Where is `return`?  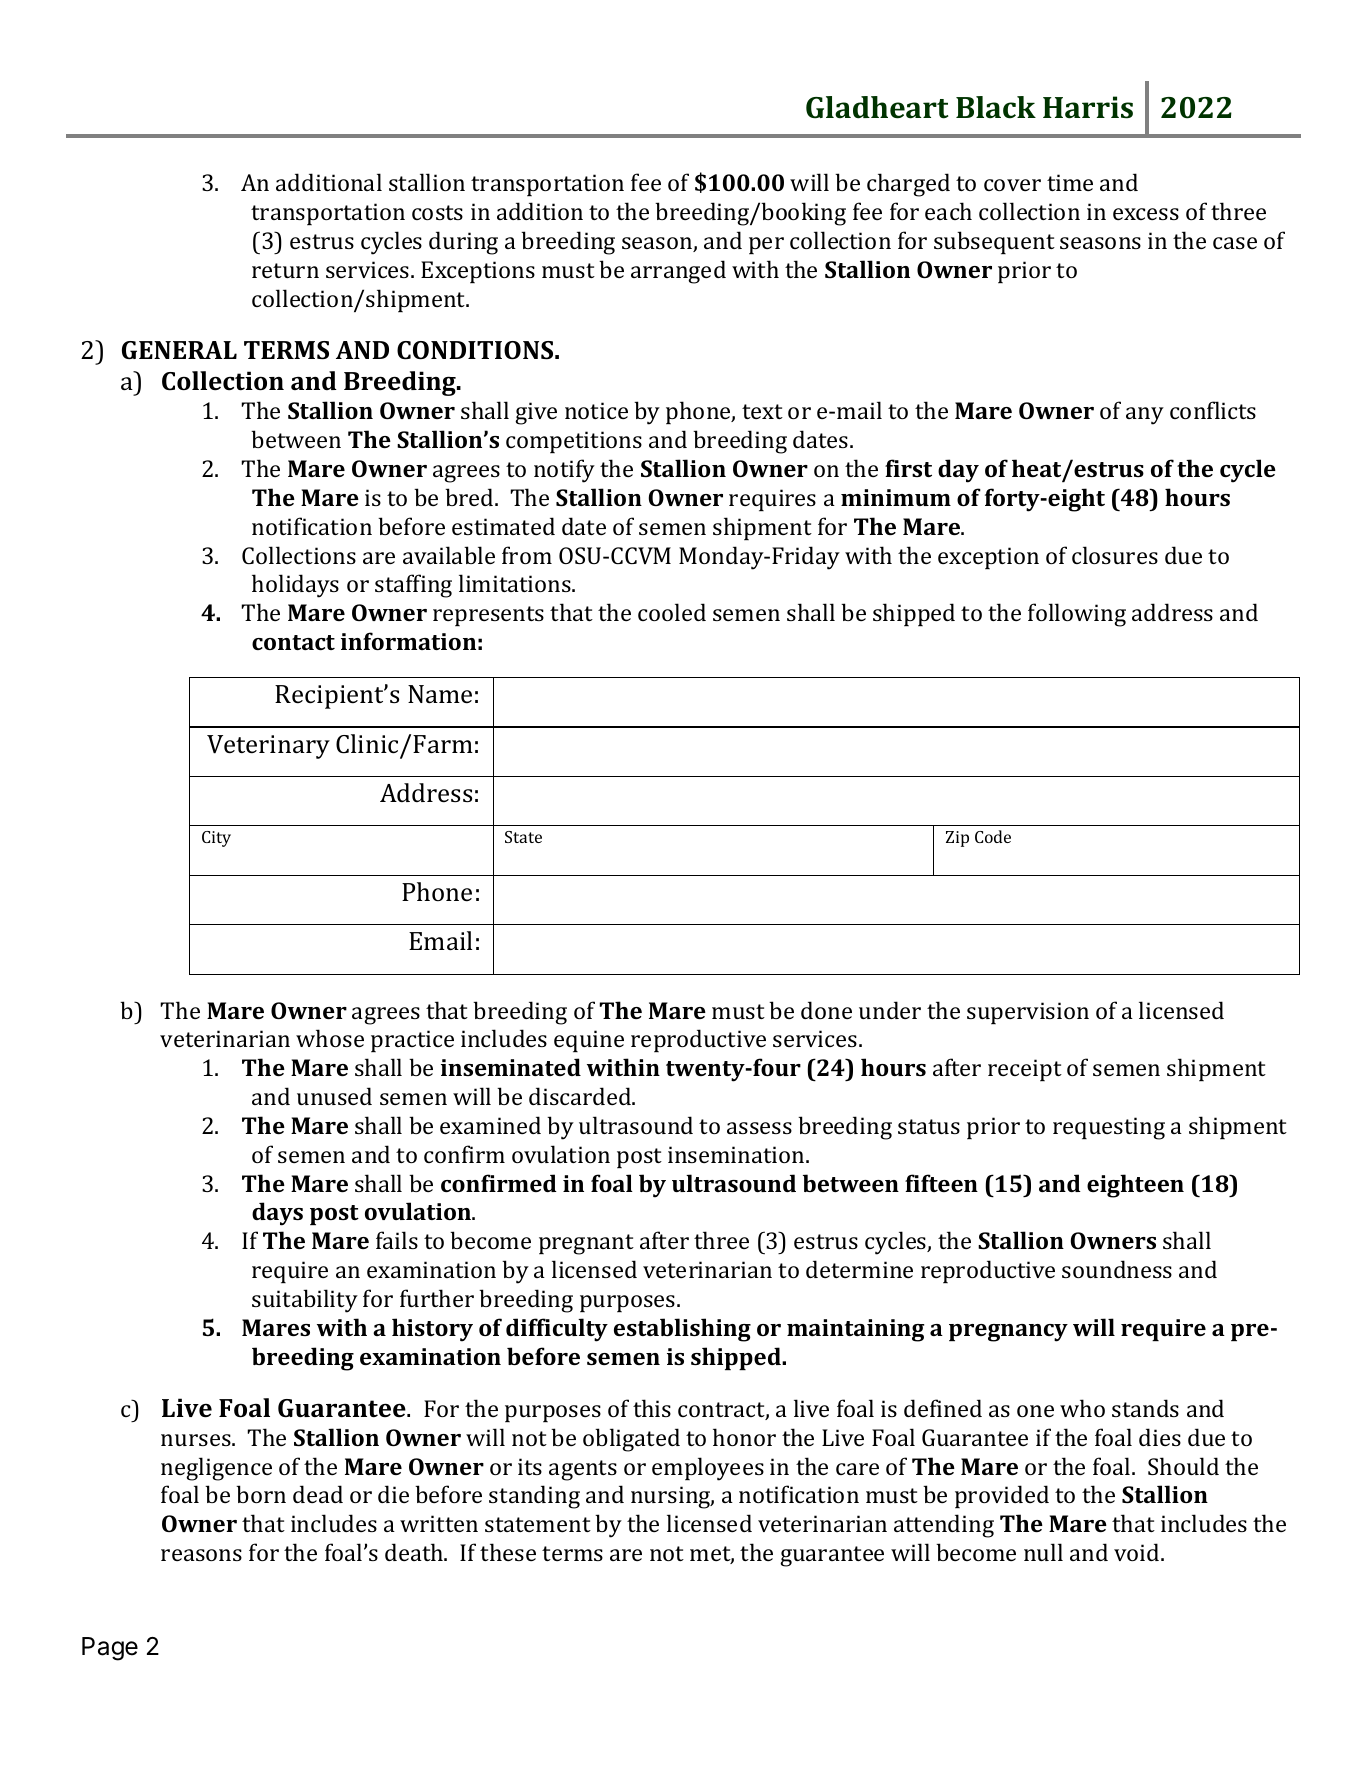
return is located at coordinates (285, 270).
